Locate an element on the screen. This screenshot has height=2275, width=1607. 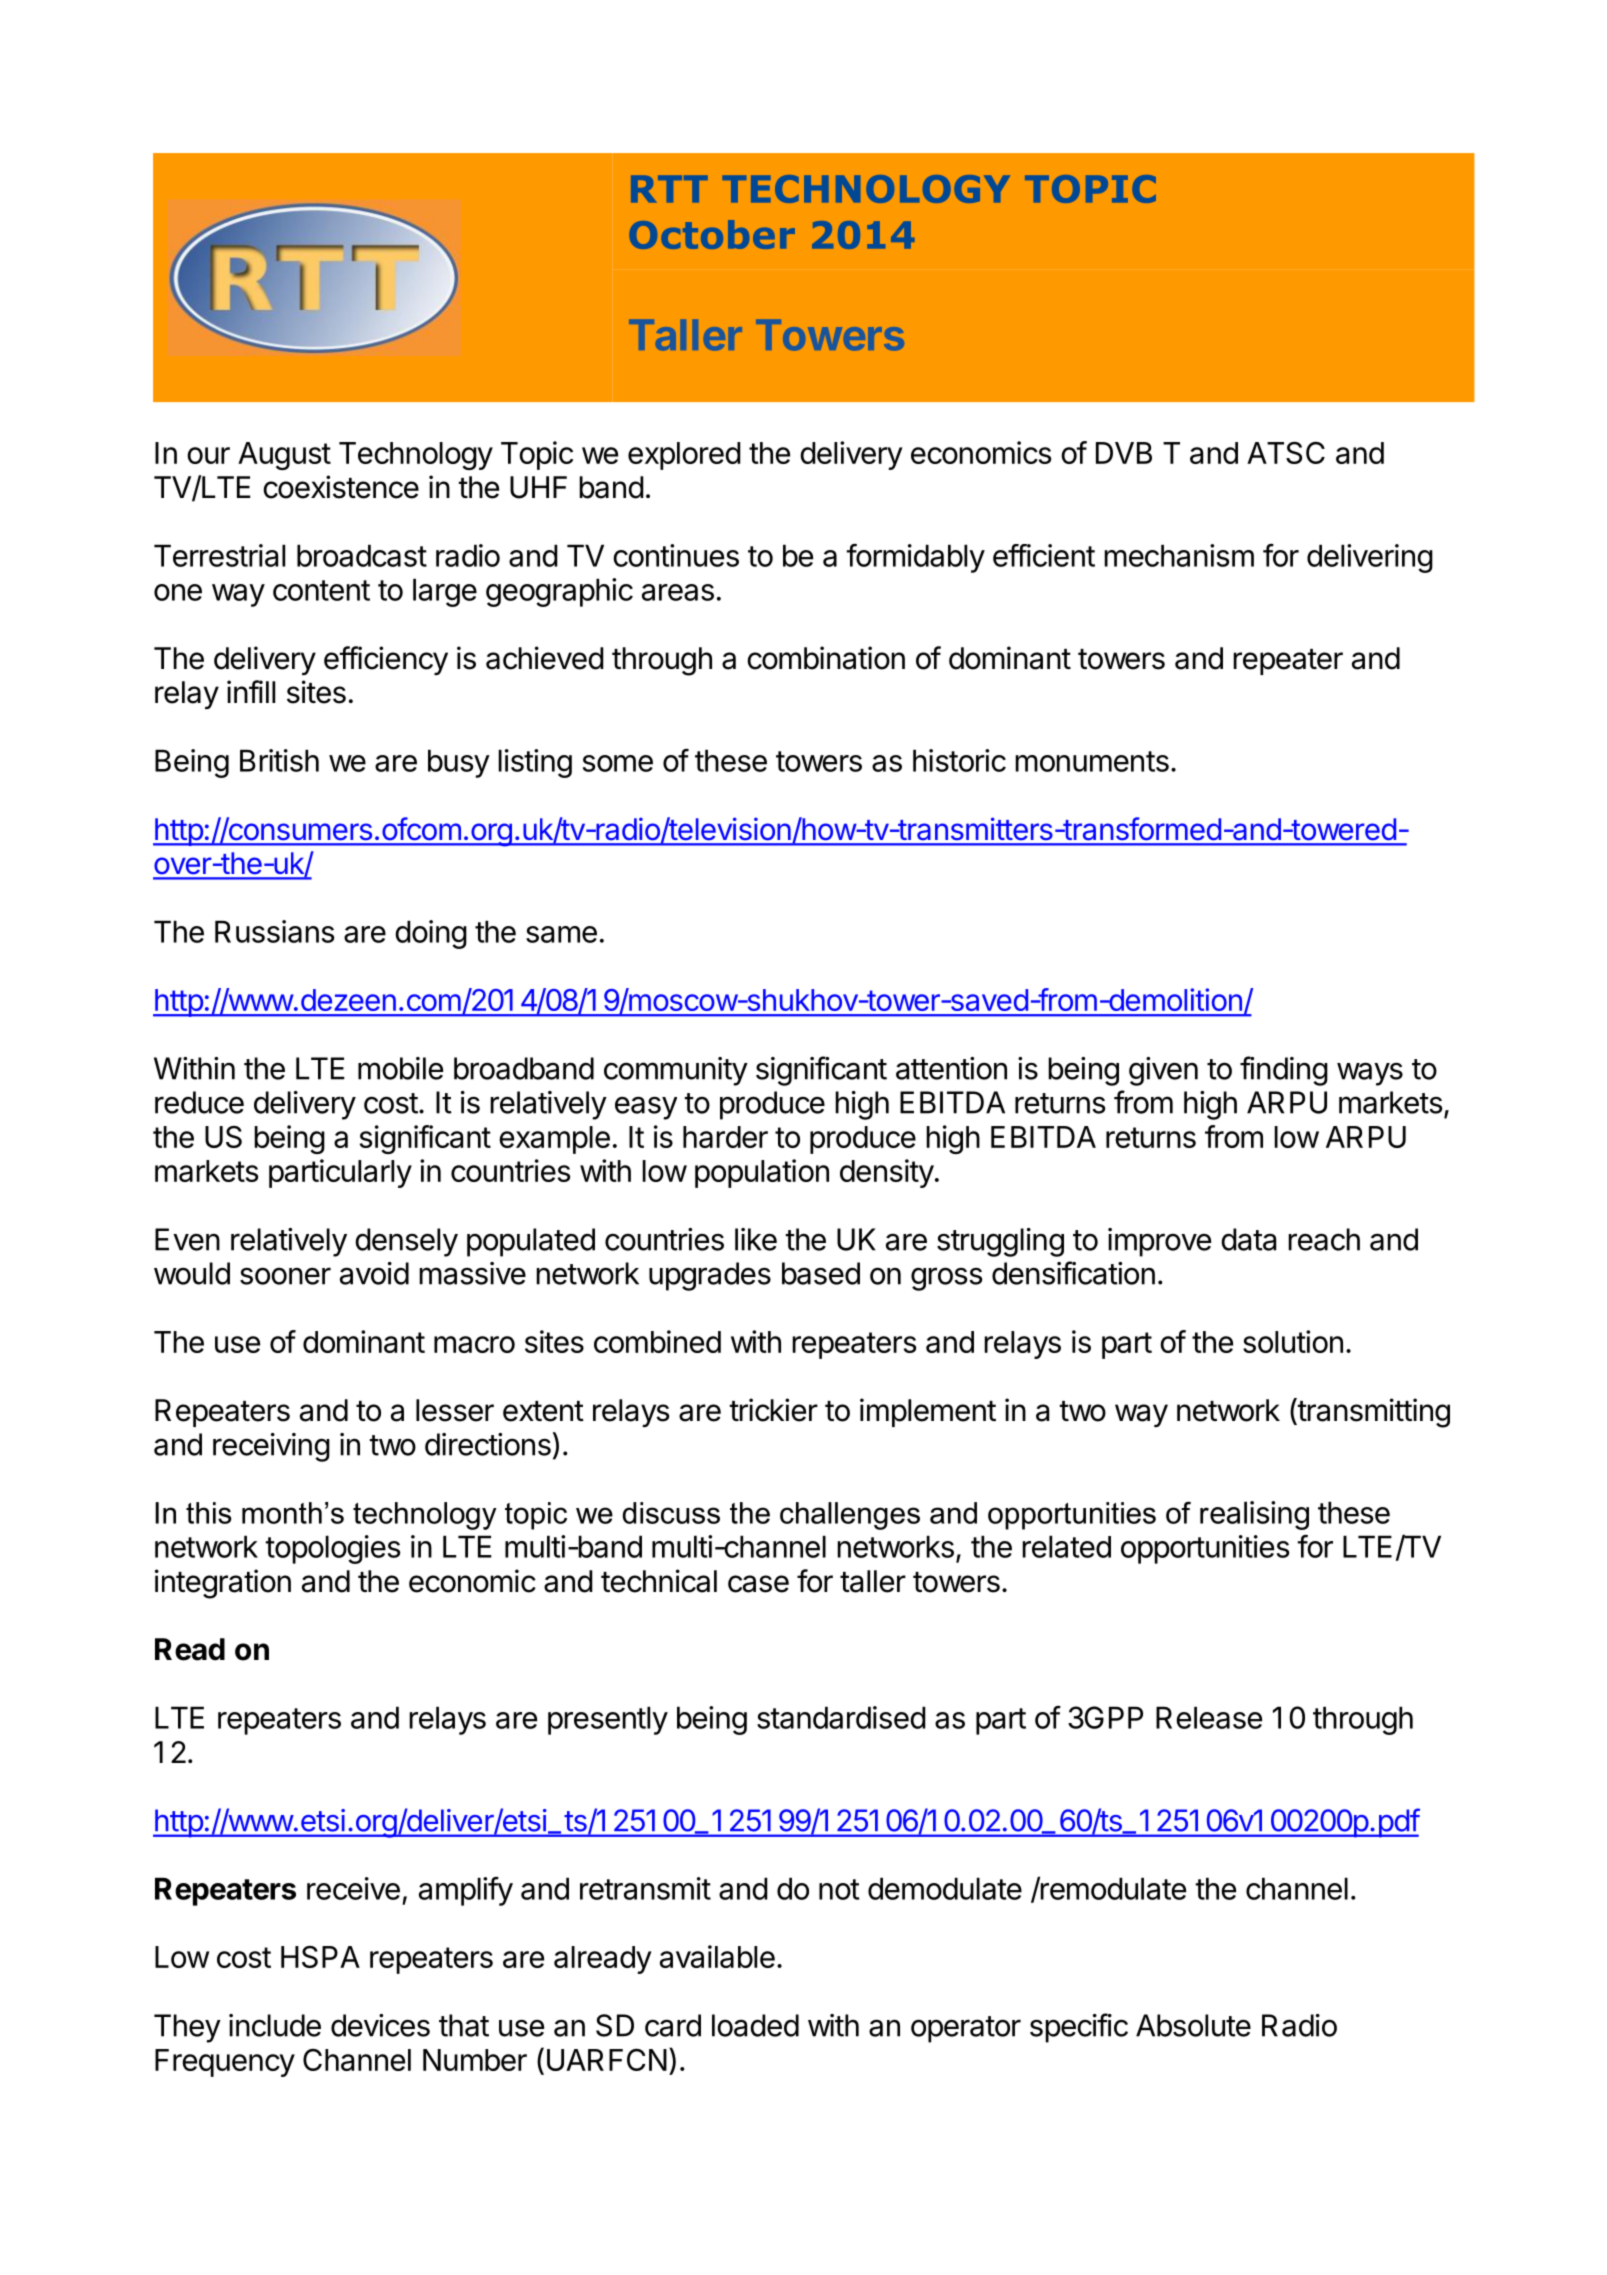
August is located at coordinates (284, 456).
